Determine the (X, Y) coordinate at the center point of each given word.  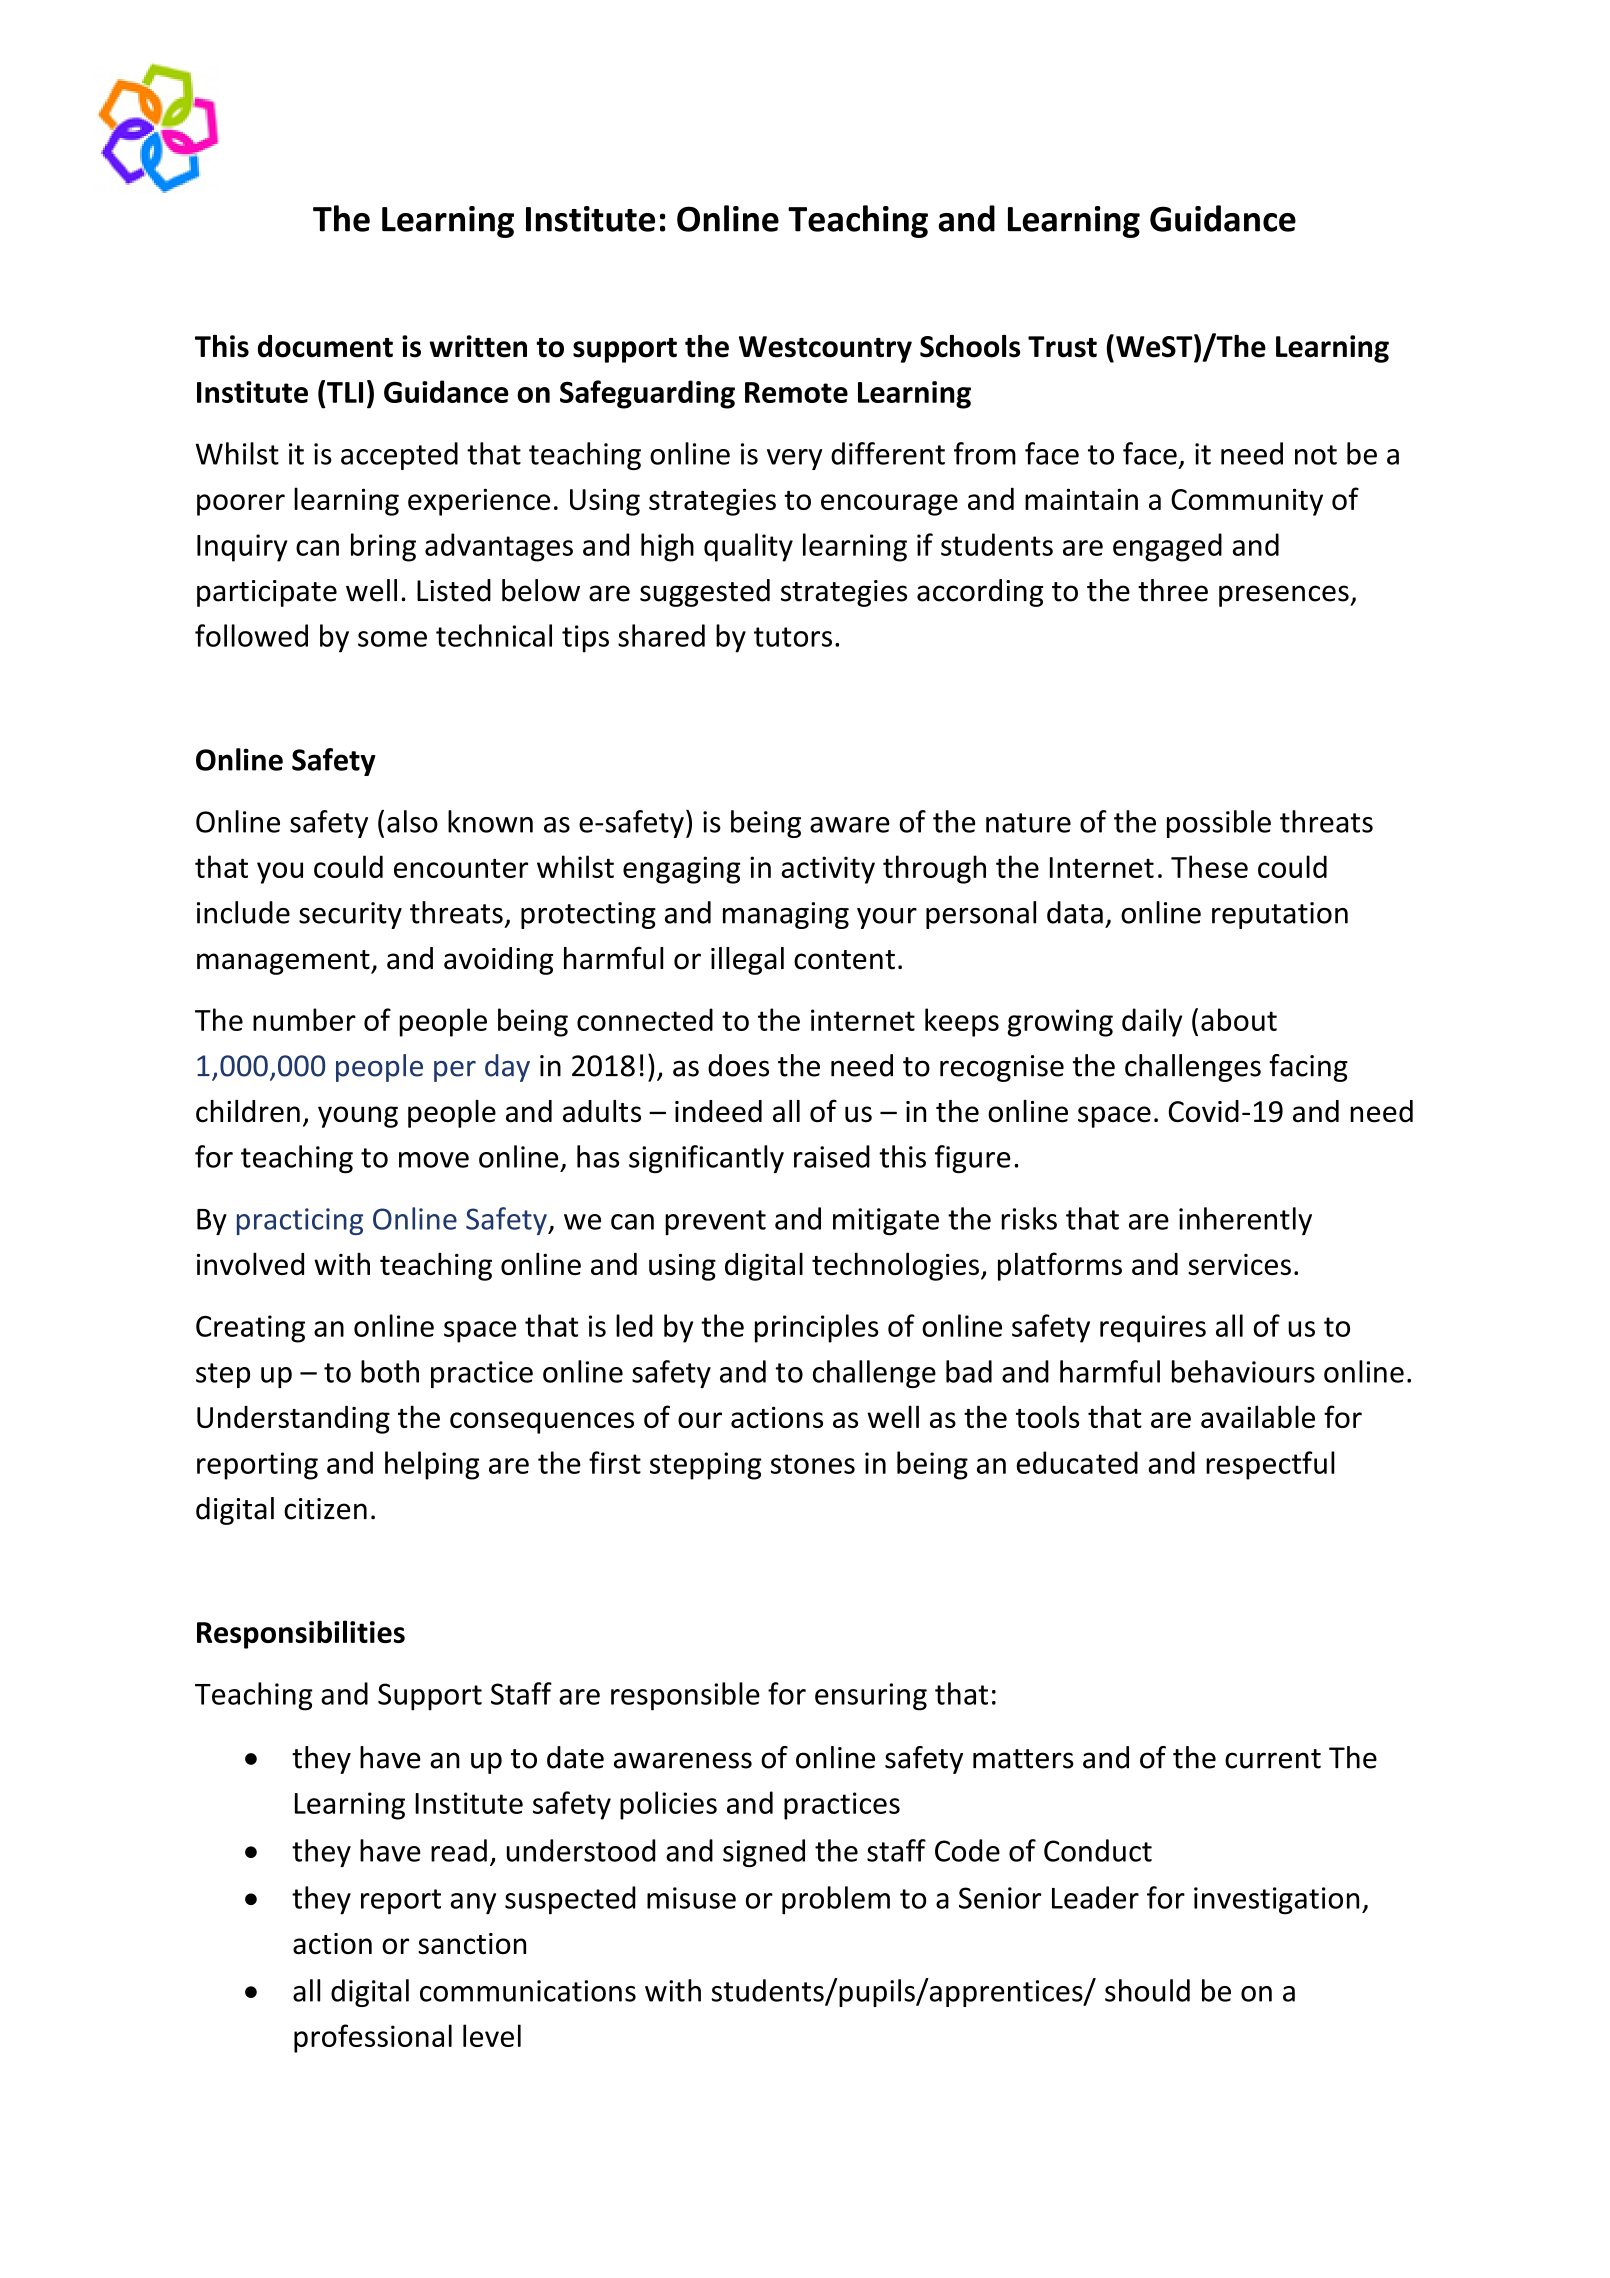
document (325, 346)
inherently (1245, 1221)
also (412, 821)
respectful (1270, 1465)
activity (828, 870)
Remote (796, 392)
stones (813, 1464)
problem (836, 1900)
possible (1219, 824)
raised (832, 1156)
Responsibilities (301, 1634)
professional (373, 2038)
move (434, 1160)
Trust (1062, 347)
